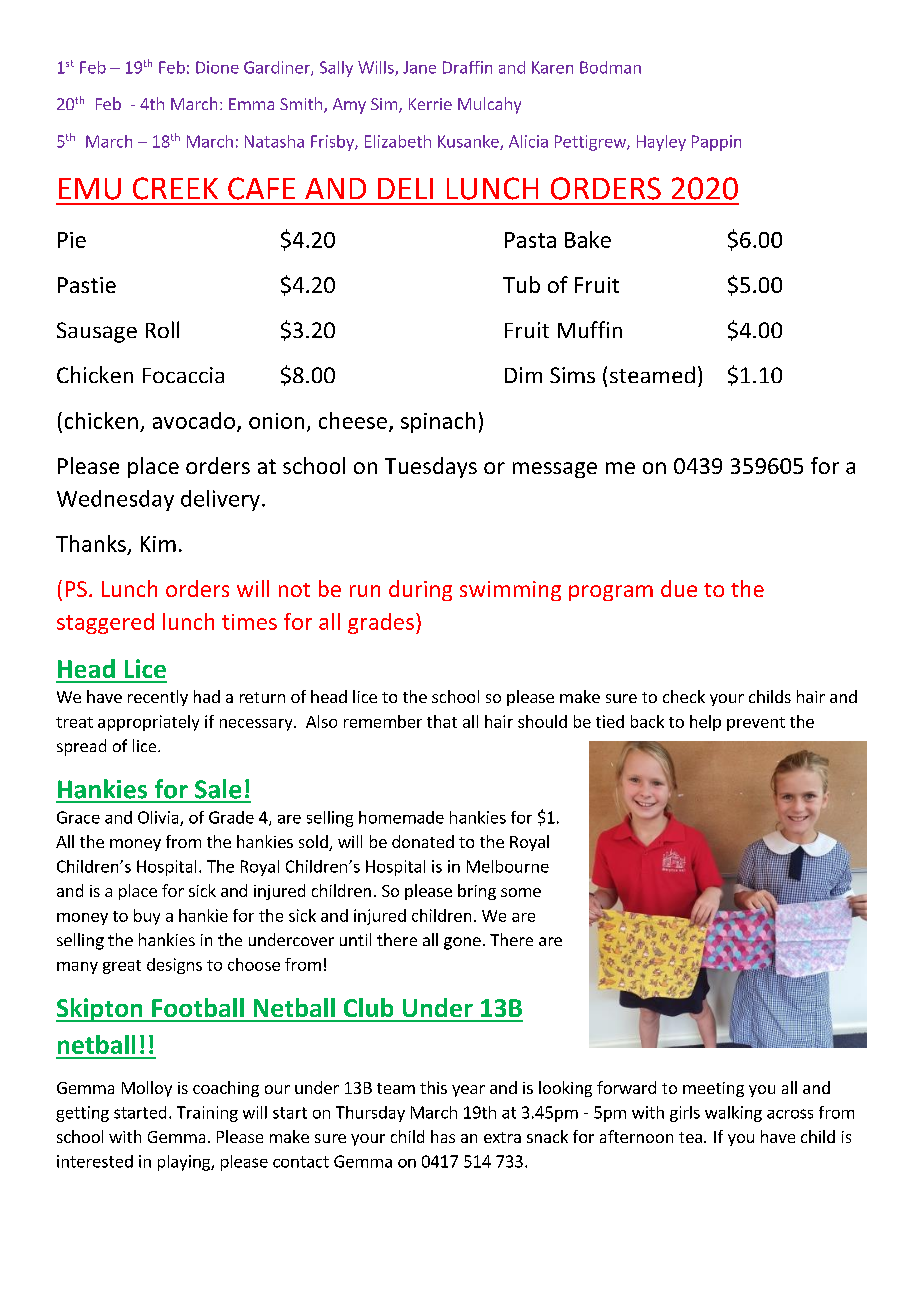 Image resolution: width=924 pixels, height=1308 pixels. What do you see at coordinates (705, 723) in the document?
I see `help` at bounding box center [705, 723].
